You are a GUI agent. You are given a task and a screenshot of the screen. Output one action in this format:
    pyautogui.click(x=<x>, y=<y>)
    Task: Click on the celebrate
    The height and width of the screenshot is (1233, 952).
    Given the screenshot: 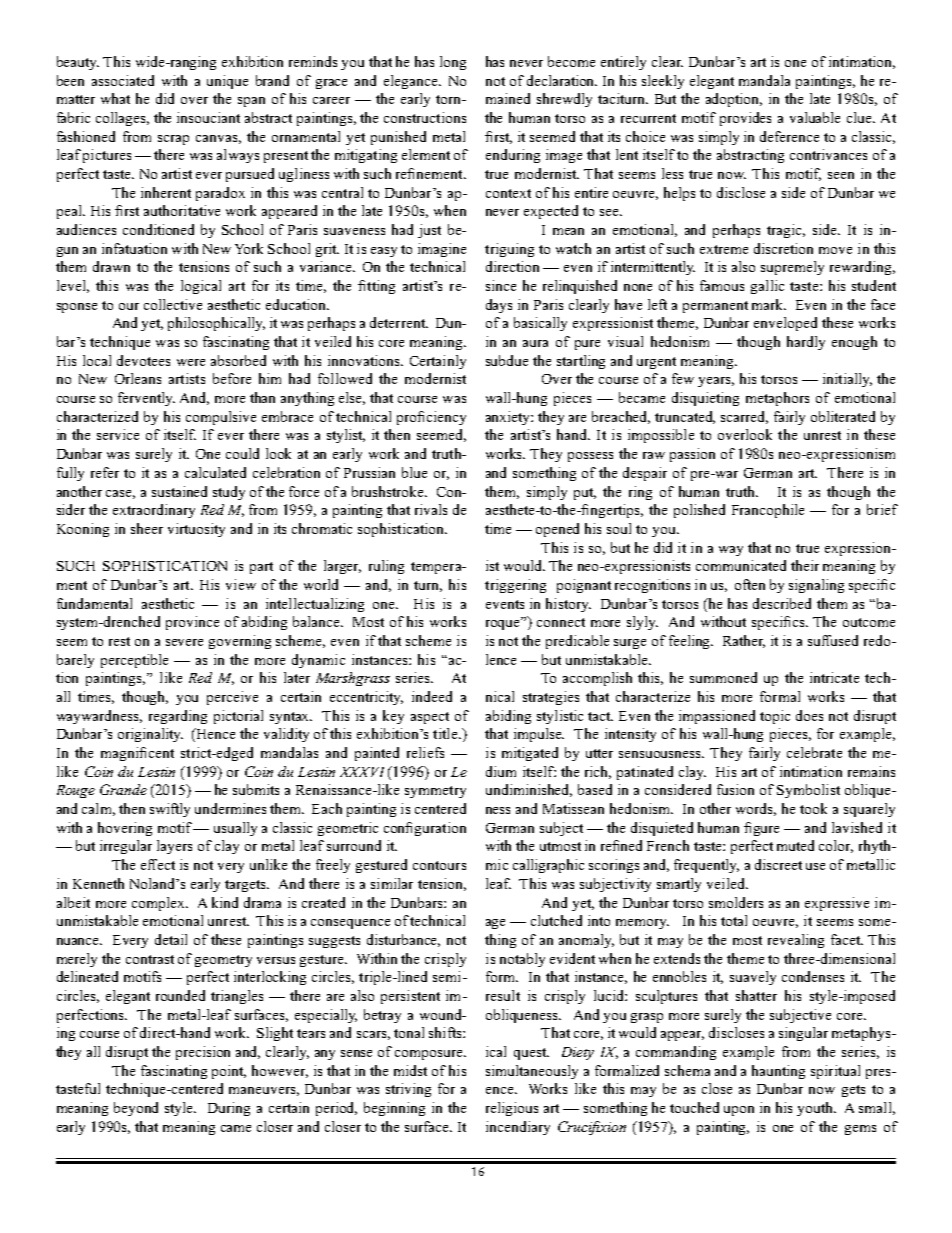 What is the action you would take?
    pyautogui.click(x=814, y=752)
